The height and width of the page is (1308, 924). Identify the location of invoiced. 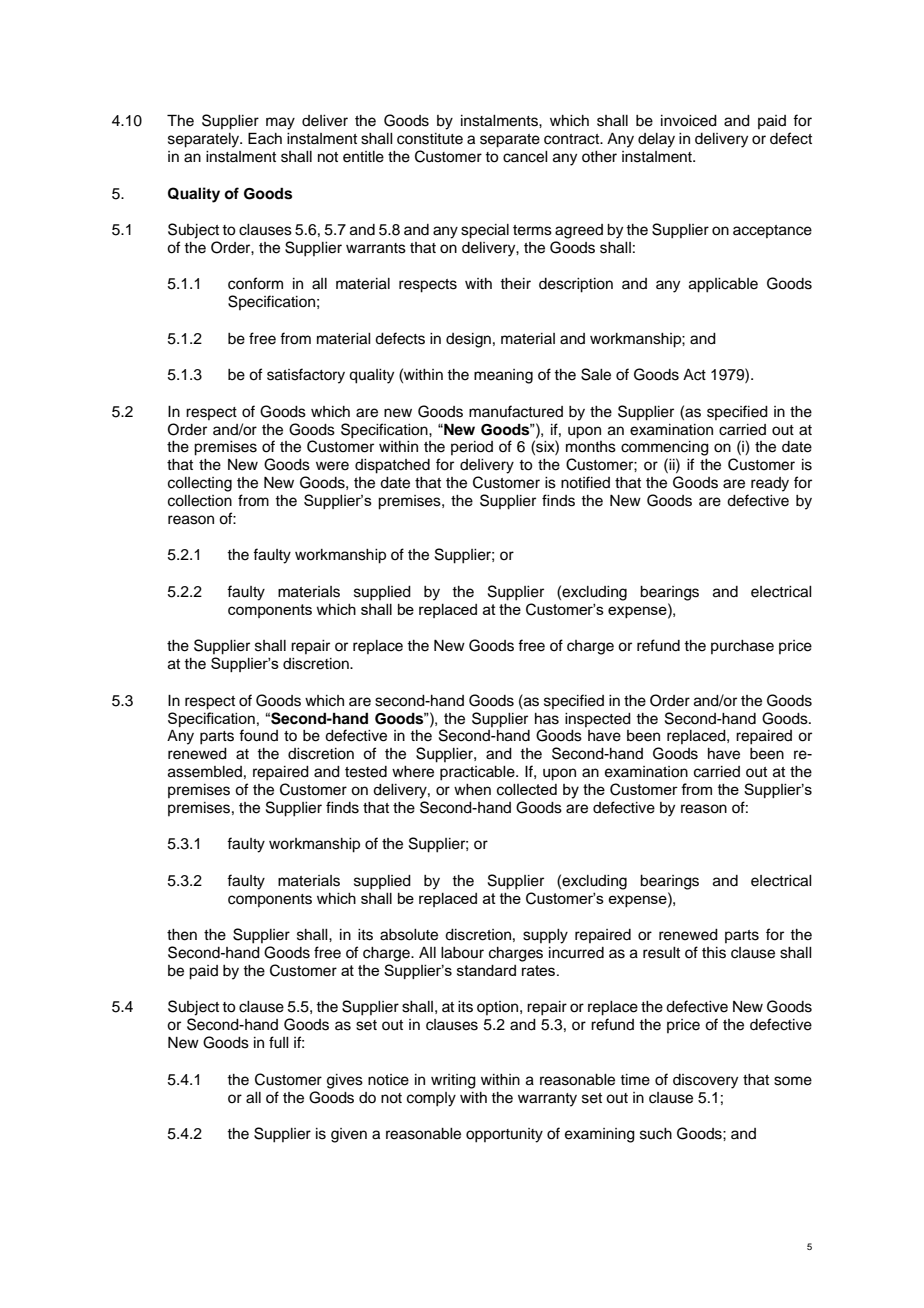
(689, 121).
